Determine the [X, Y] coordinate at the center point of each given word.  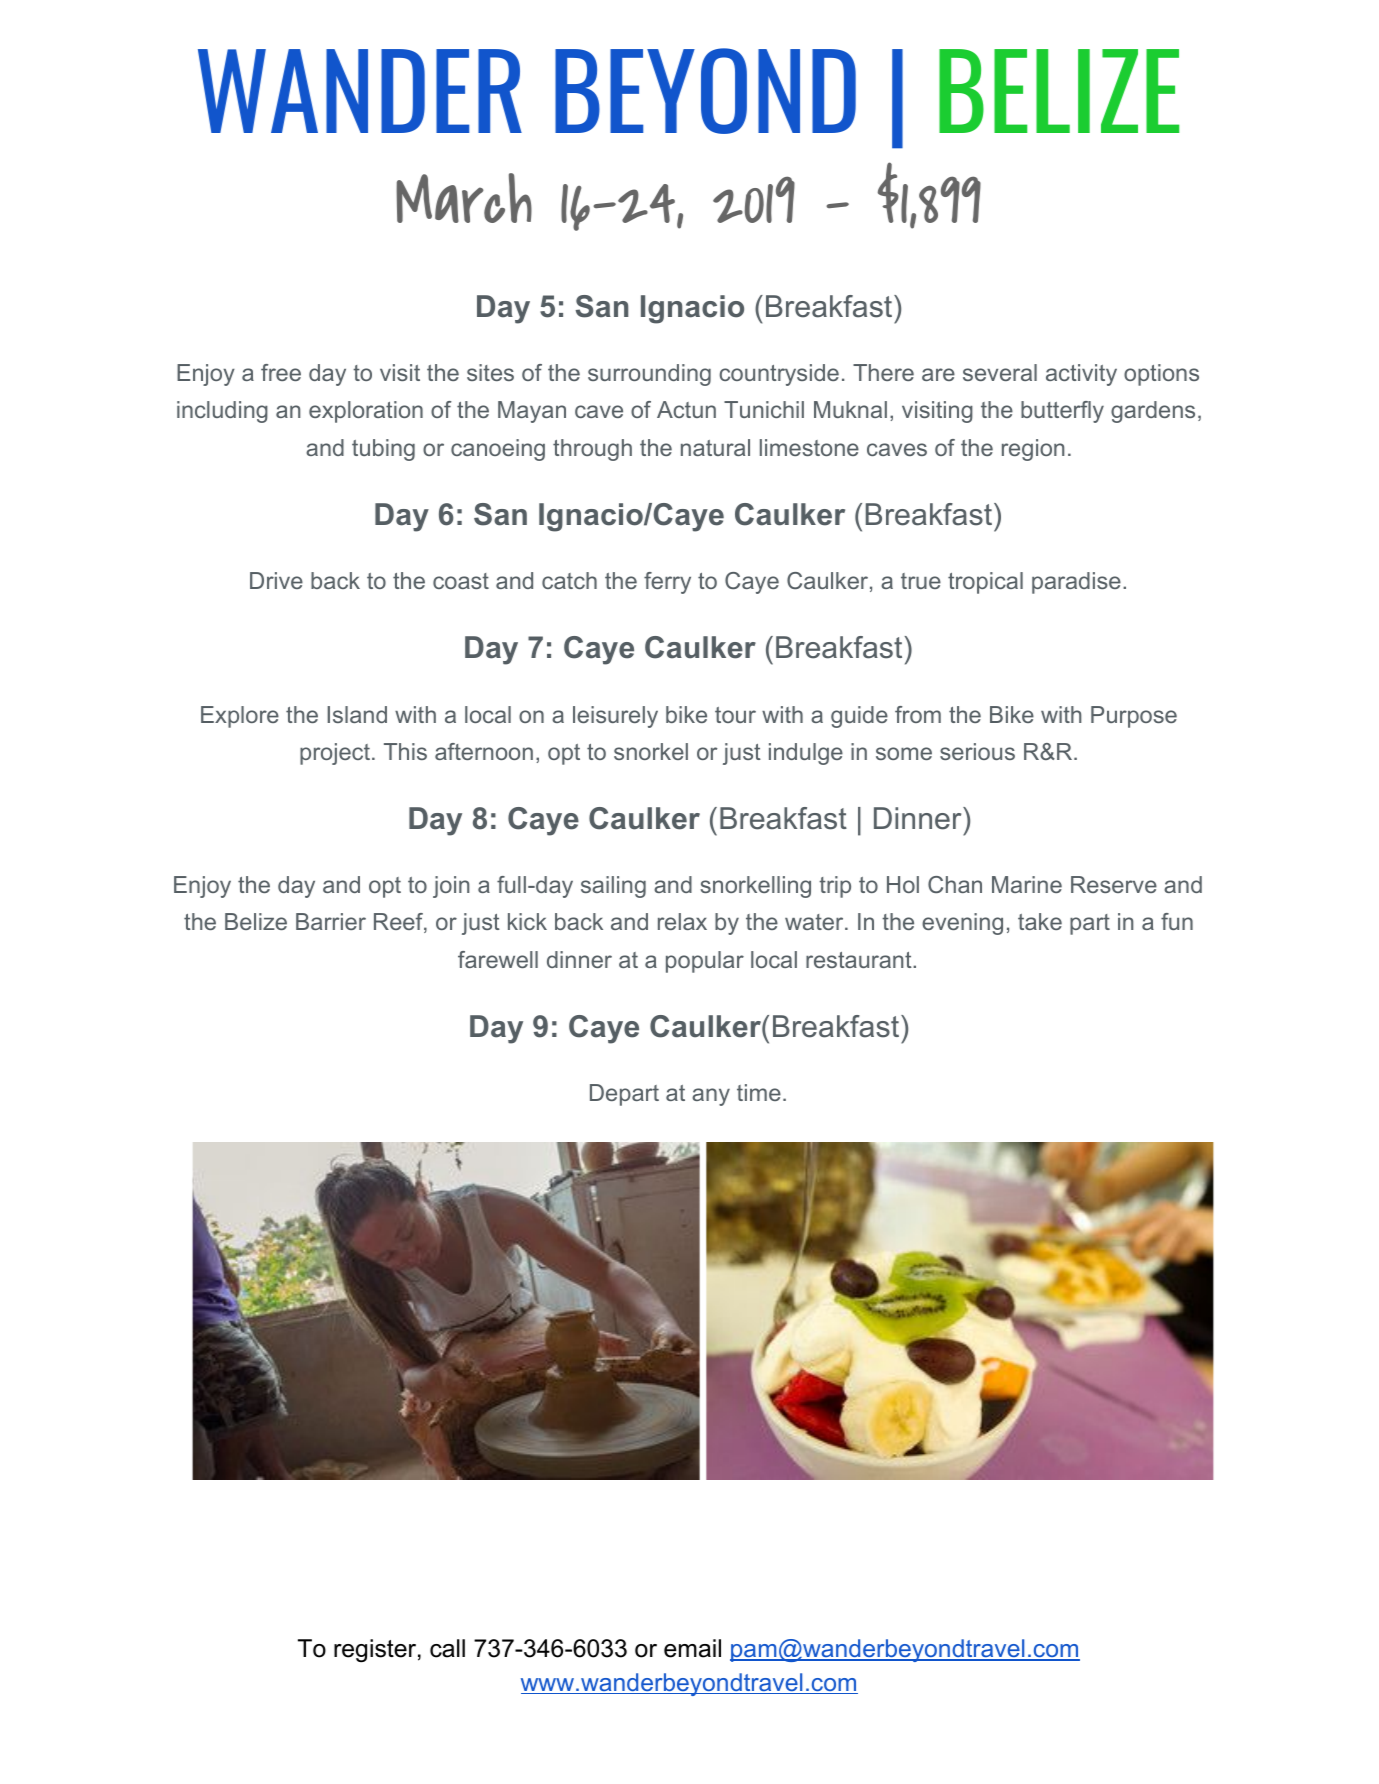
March [464, 198]
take [1040, 921]
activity [1081, 375]
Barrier [331, 921]
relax [682, 921]
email [692, 1648]
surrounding [649, 375]
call [447, 1648]
